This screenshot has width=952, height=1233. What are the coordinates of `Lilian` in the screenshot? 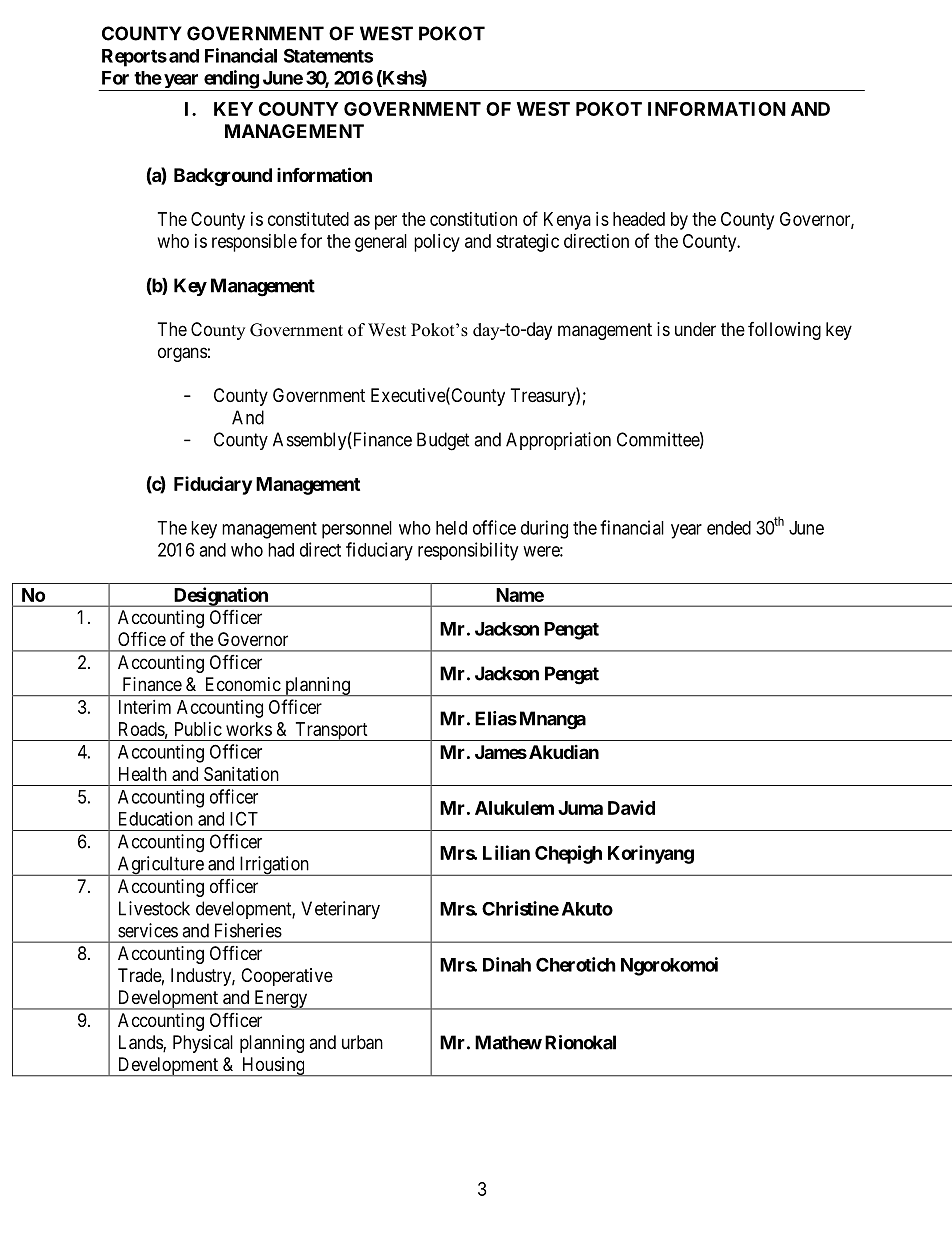 It's located at (506, 852).
